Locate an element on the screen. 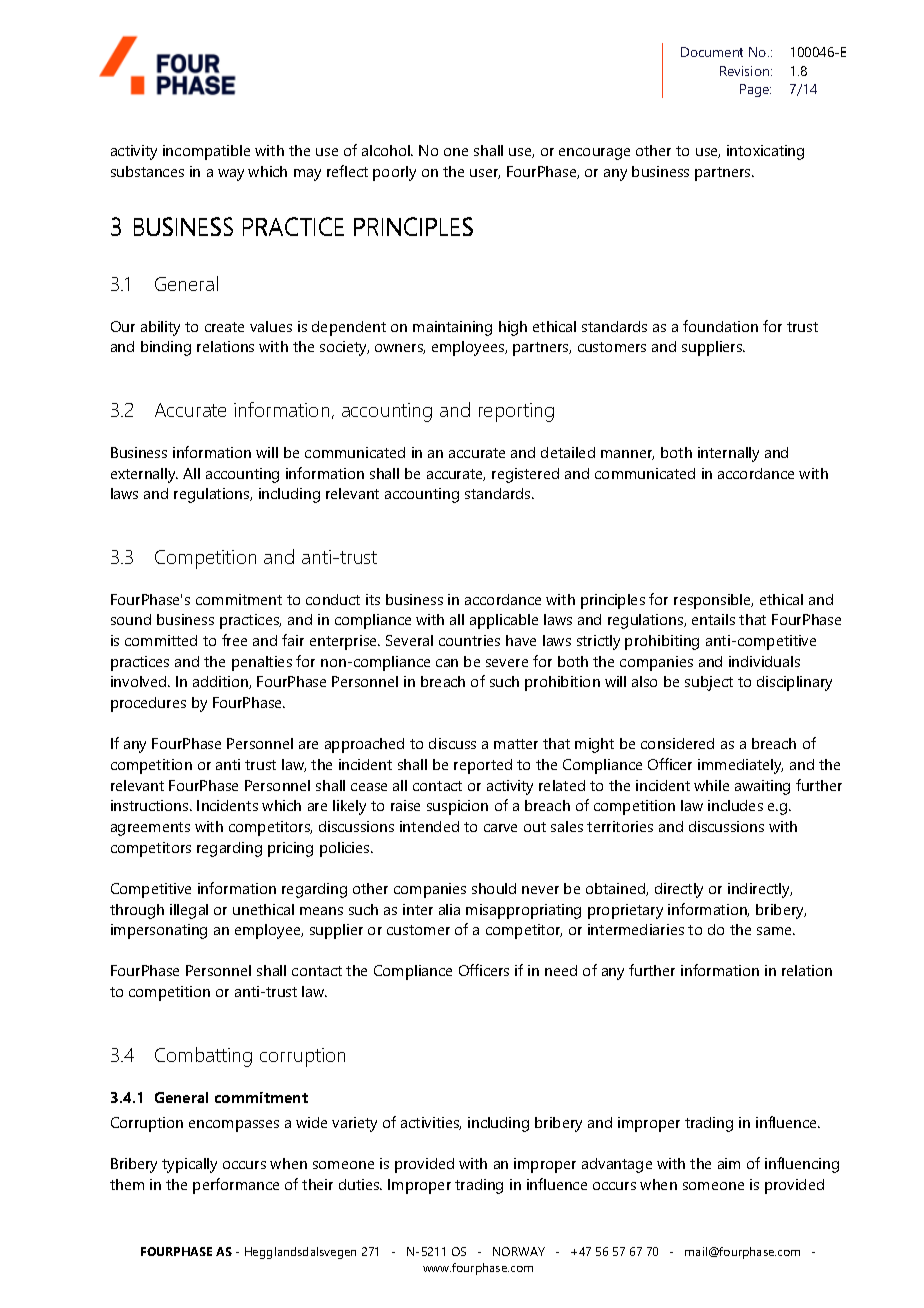  incompatible is located at coordinates (206, 152).
